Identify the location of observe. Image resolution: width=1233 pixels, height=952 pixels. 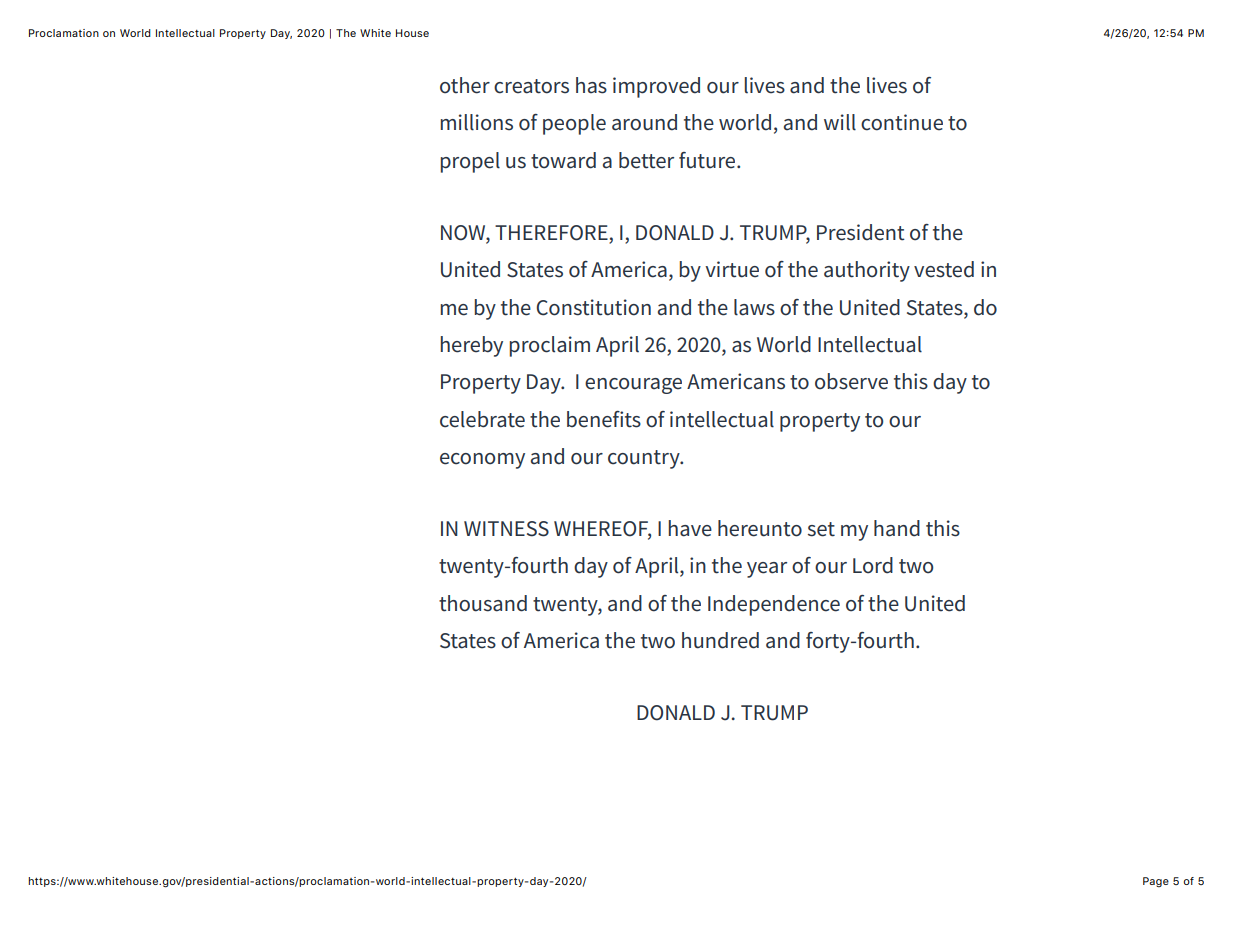
(851, 381).
